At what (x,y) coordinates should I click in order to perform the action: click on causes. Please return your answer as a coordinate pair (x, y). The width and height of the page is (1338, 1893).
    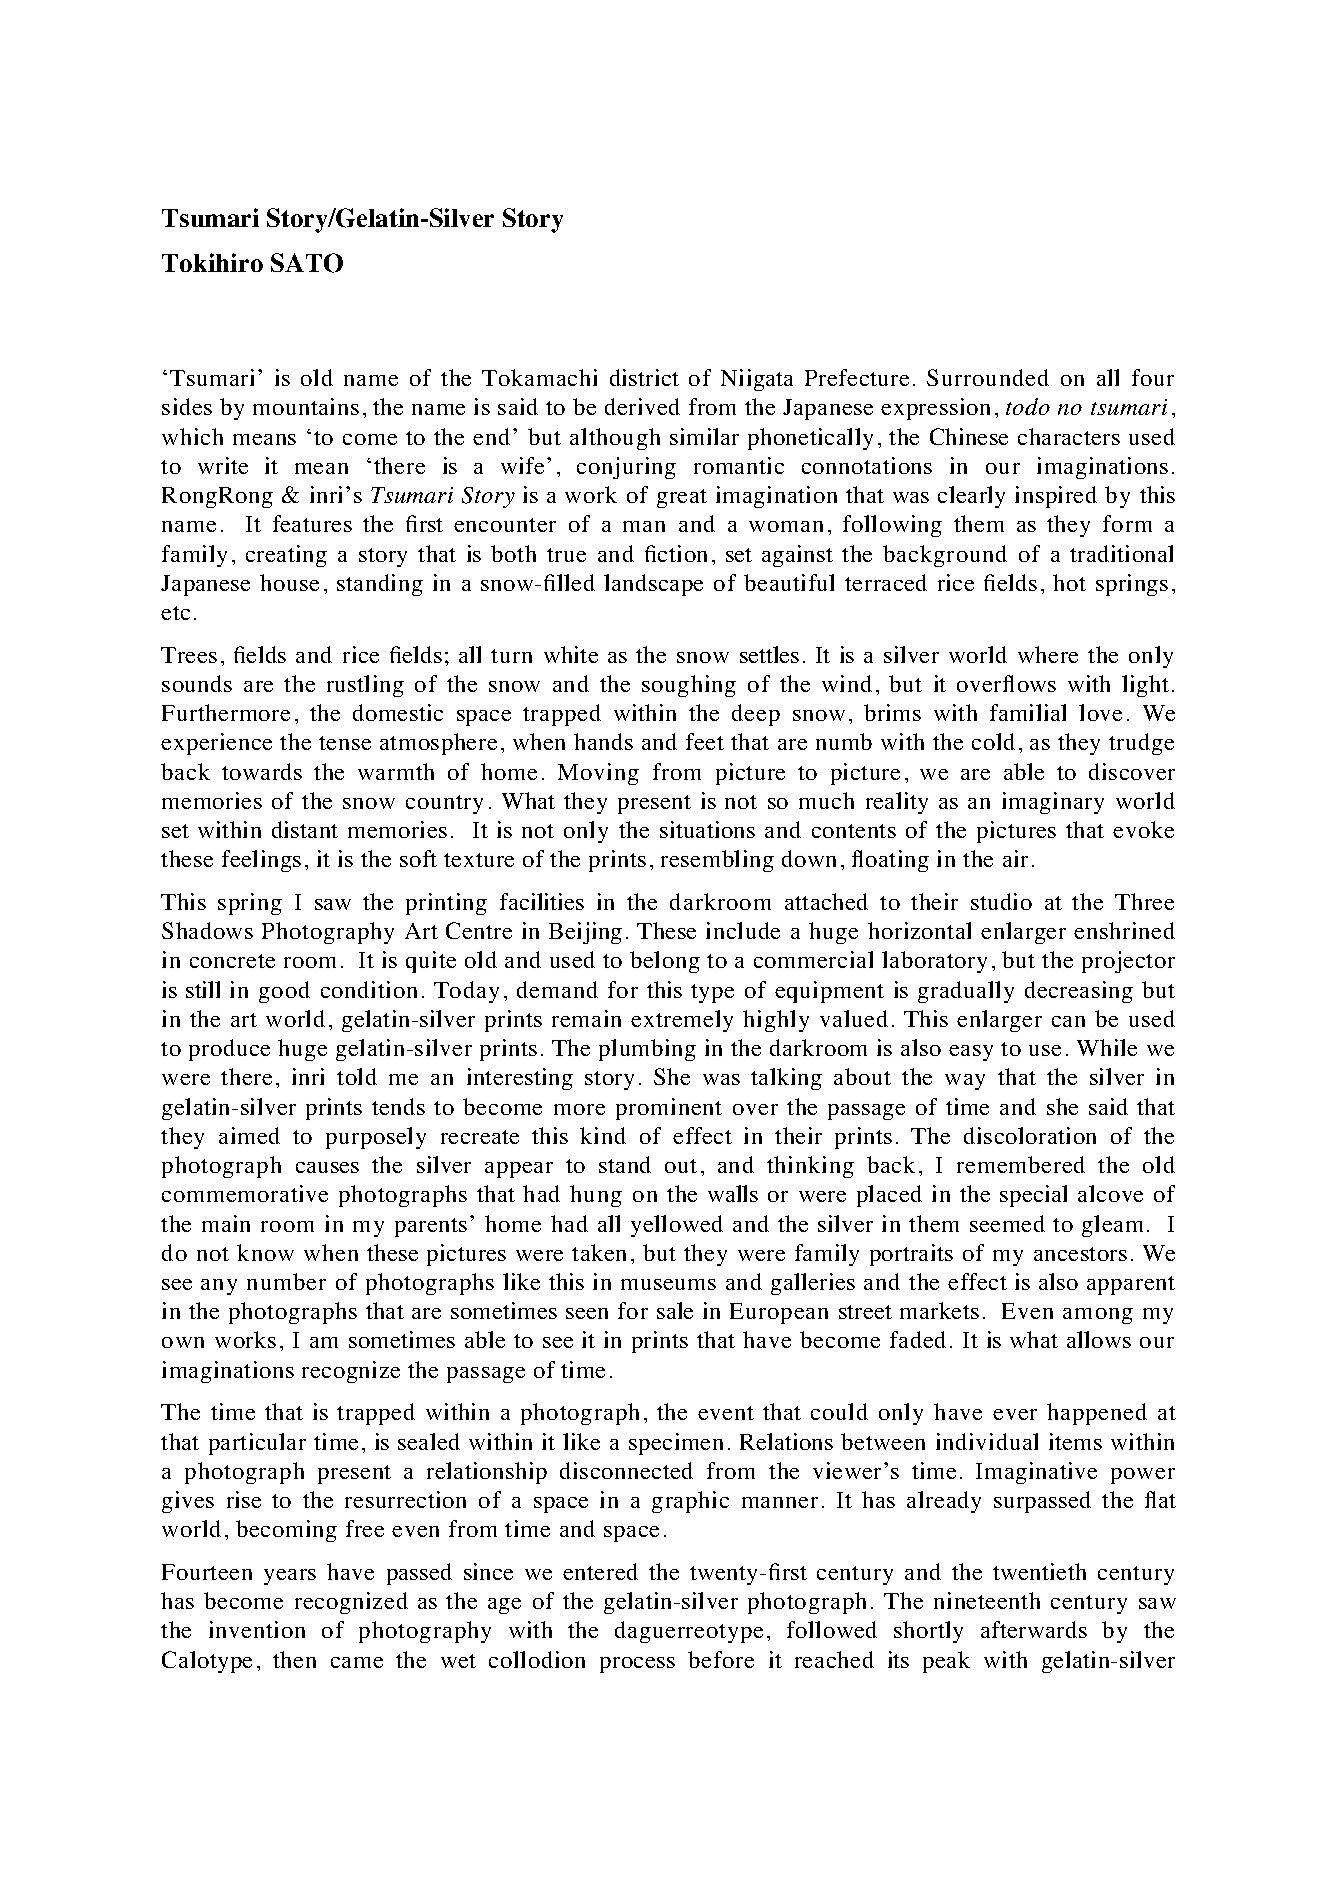
    Looking at the image, I should click on (327, 1167).
